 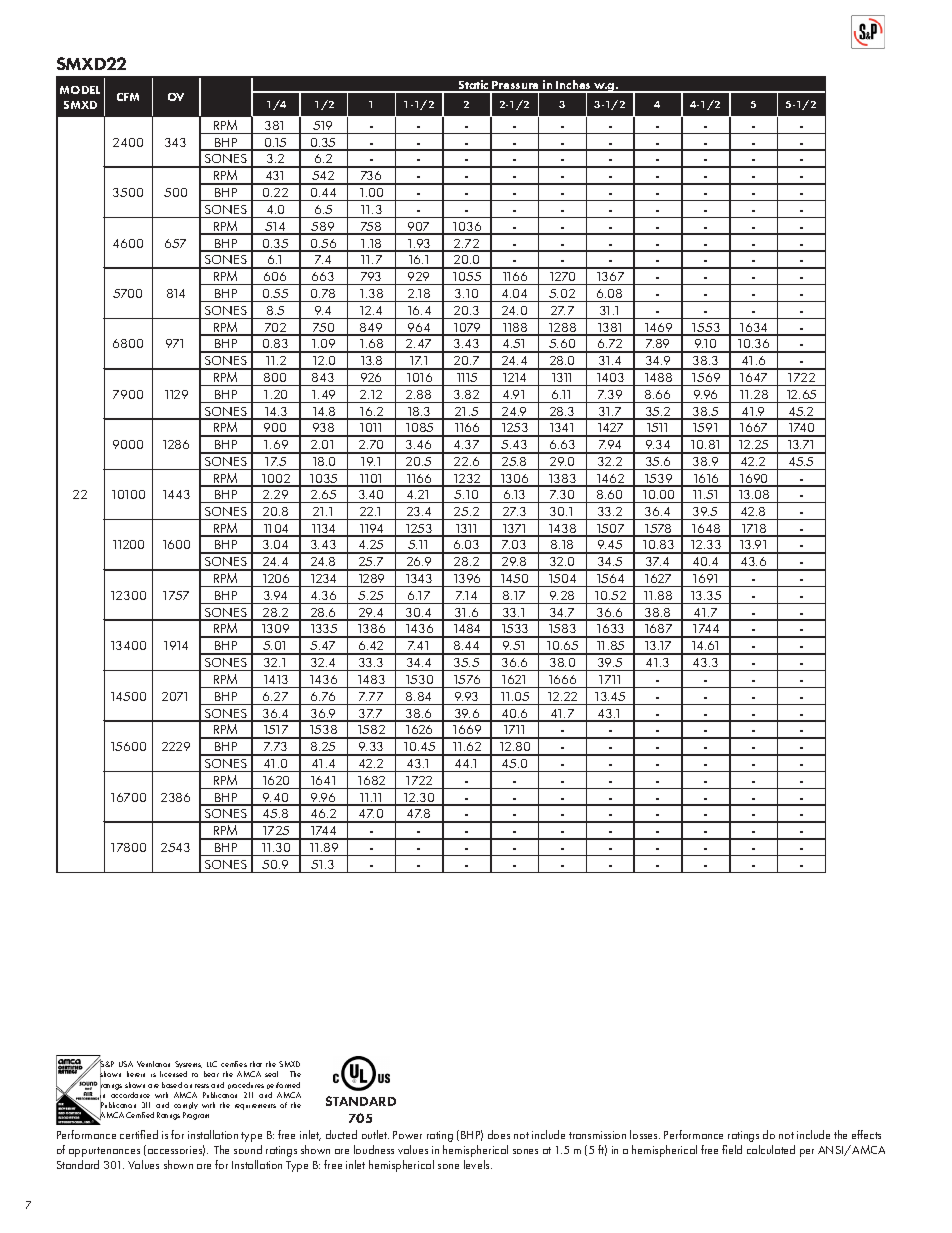 What do you see at coordinates (499, 1134) in the screenshot?
I see `does` at bounding box center [499, 1134].
